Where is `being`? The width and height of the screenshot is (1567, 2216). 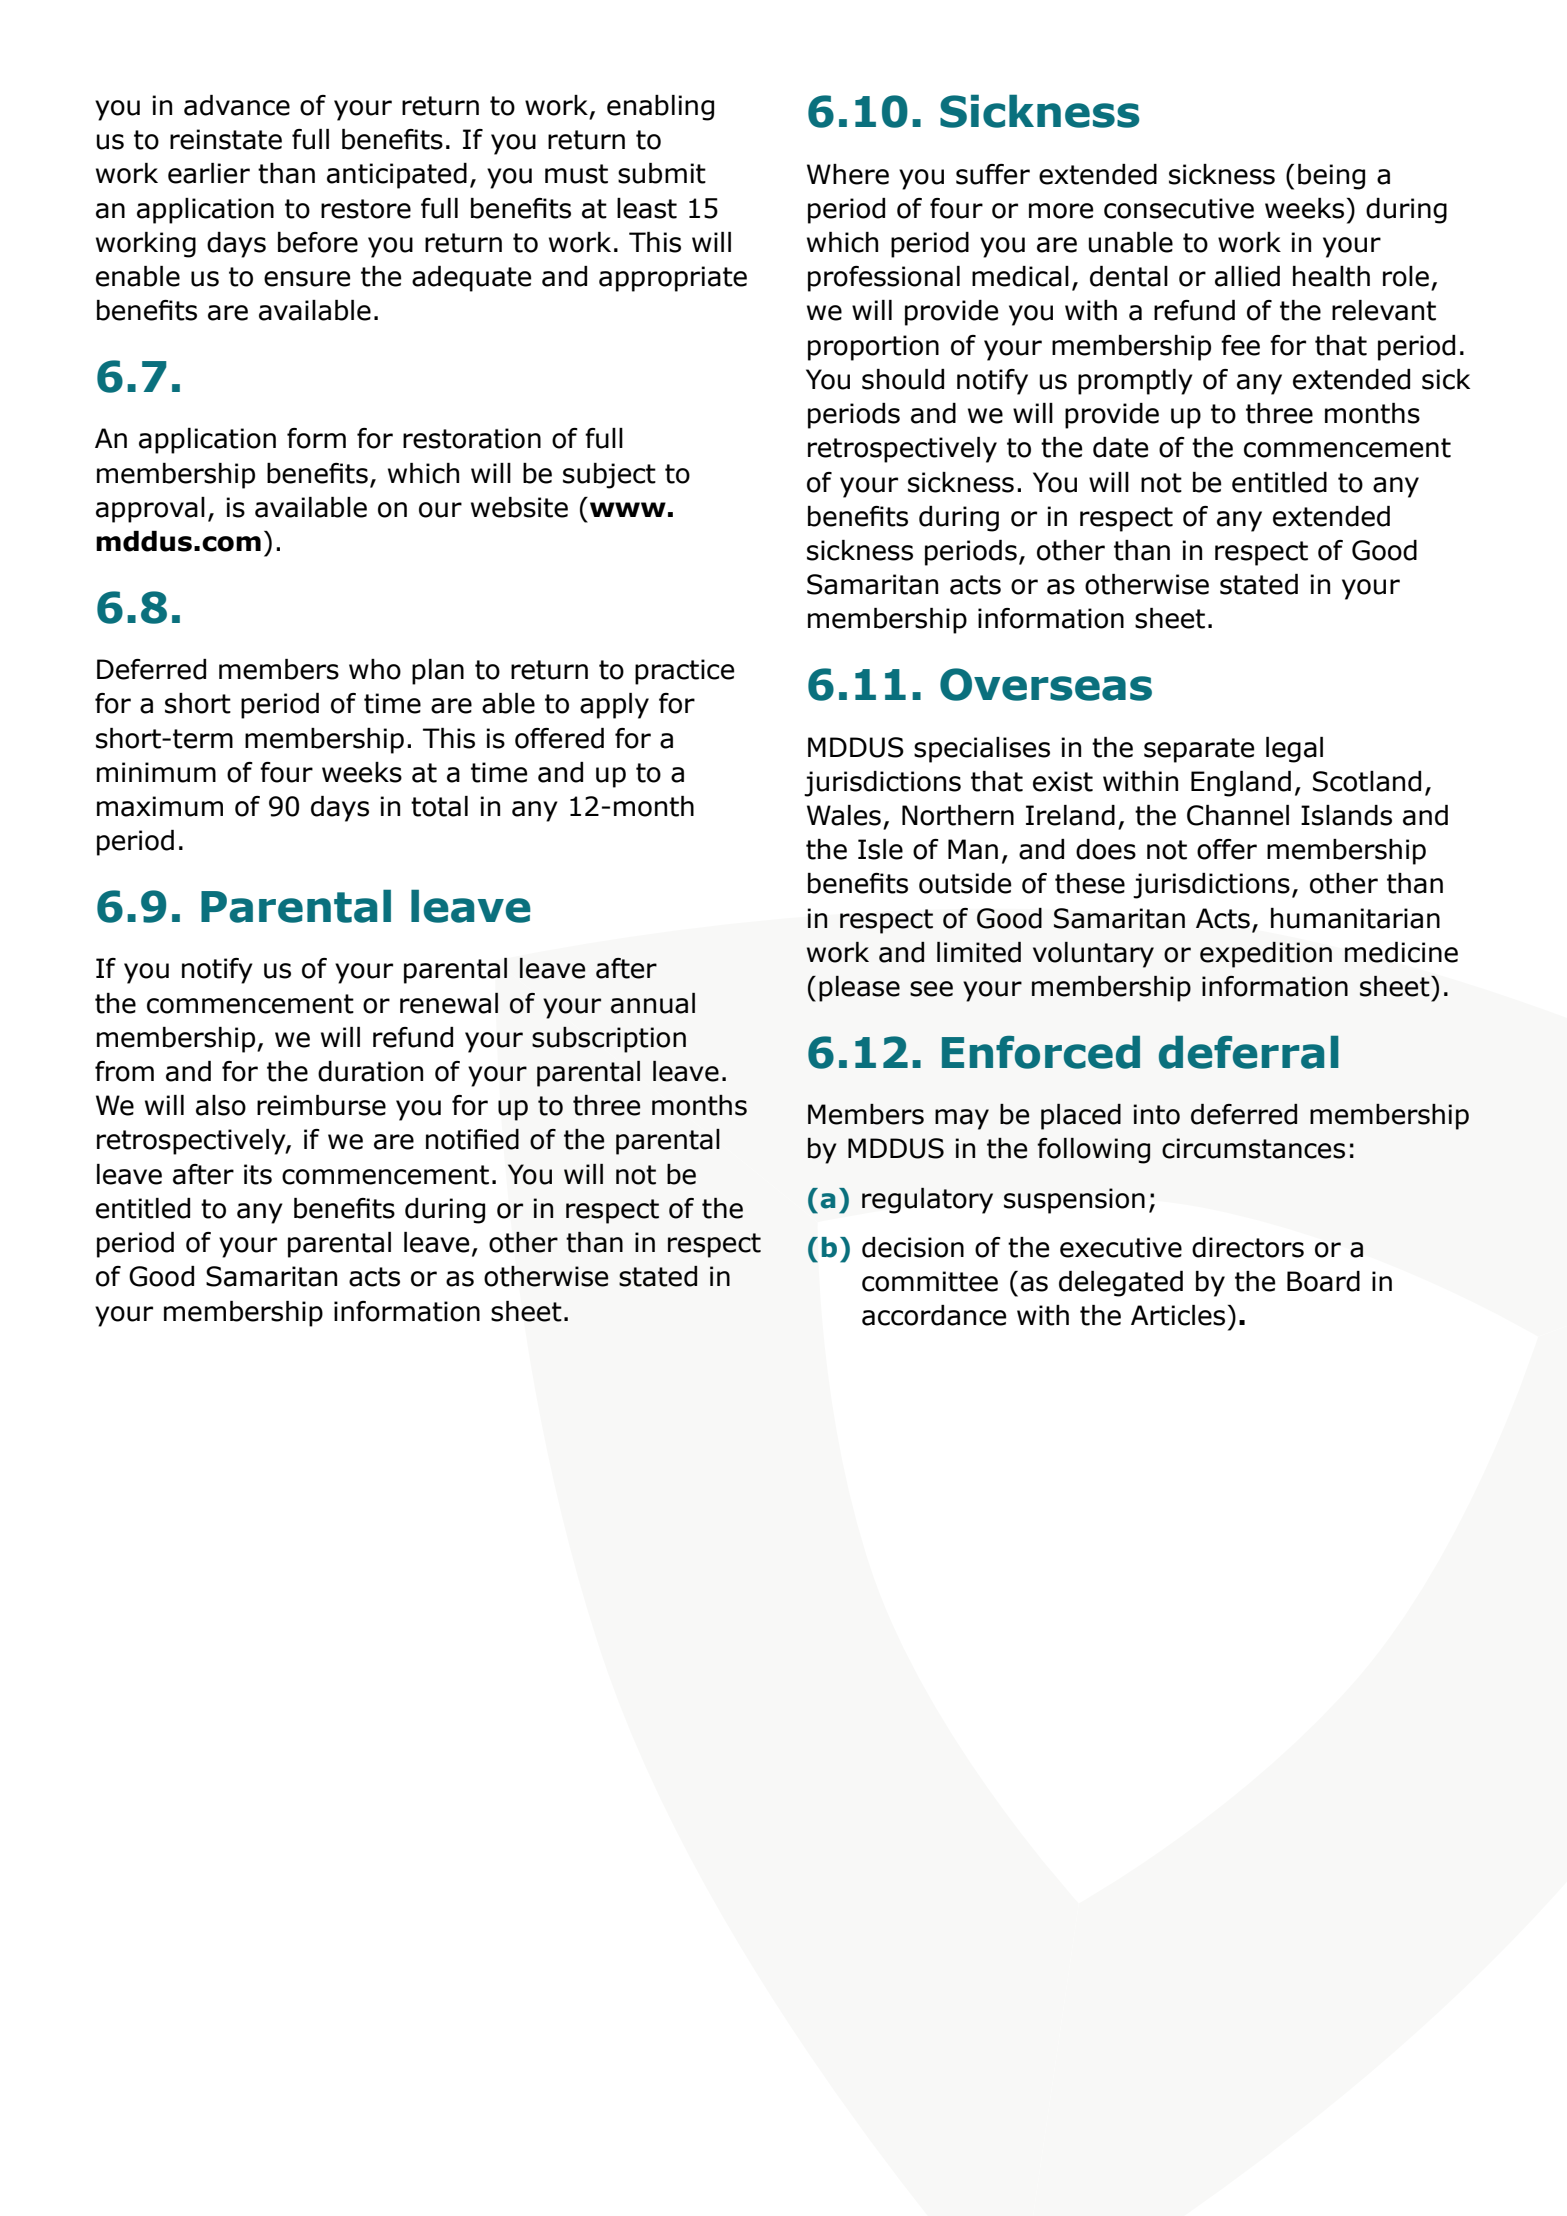 being is located at coordinates (1331, 177).
